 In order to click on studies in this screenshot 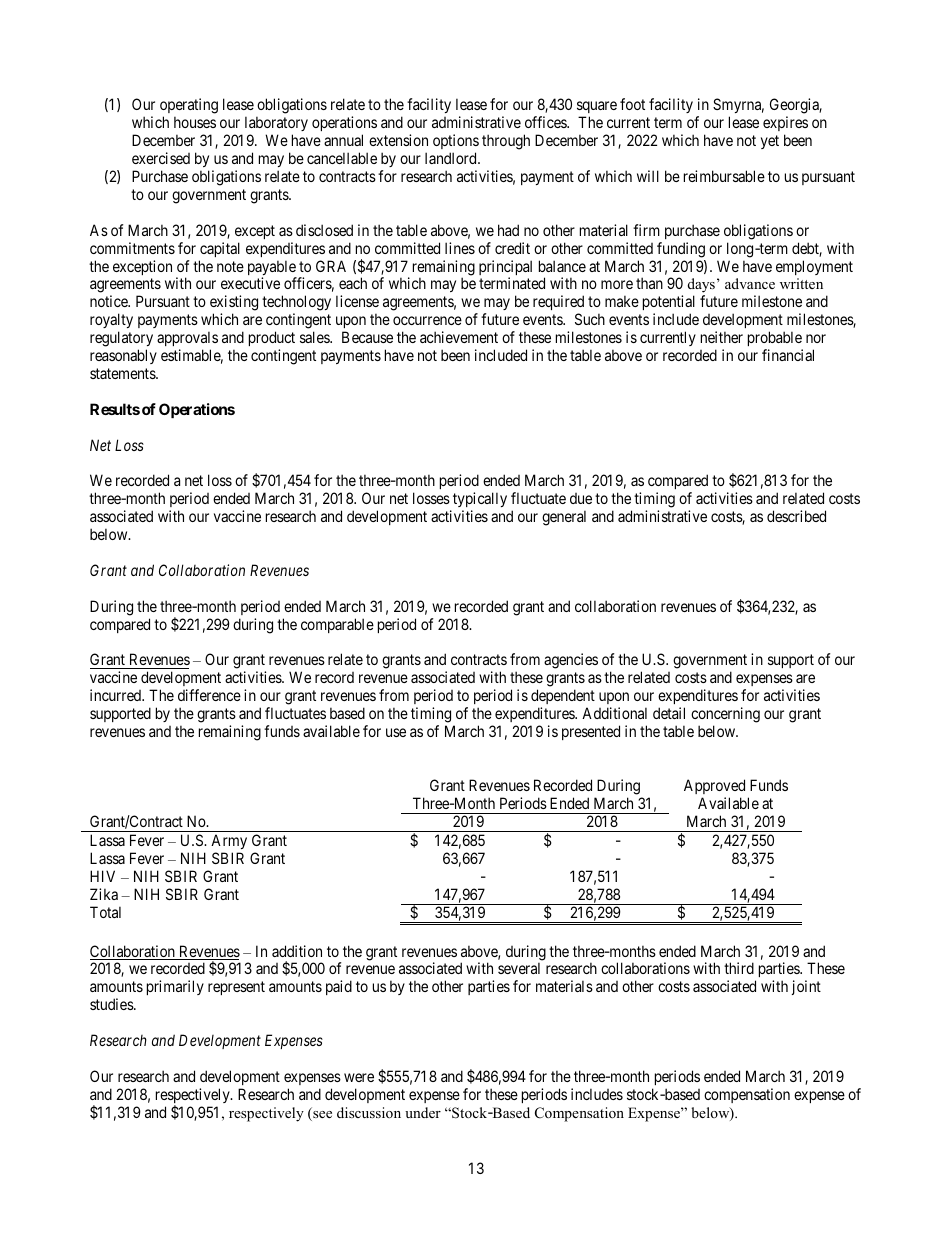, I will do `click(112, 1004)`.
